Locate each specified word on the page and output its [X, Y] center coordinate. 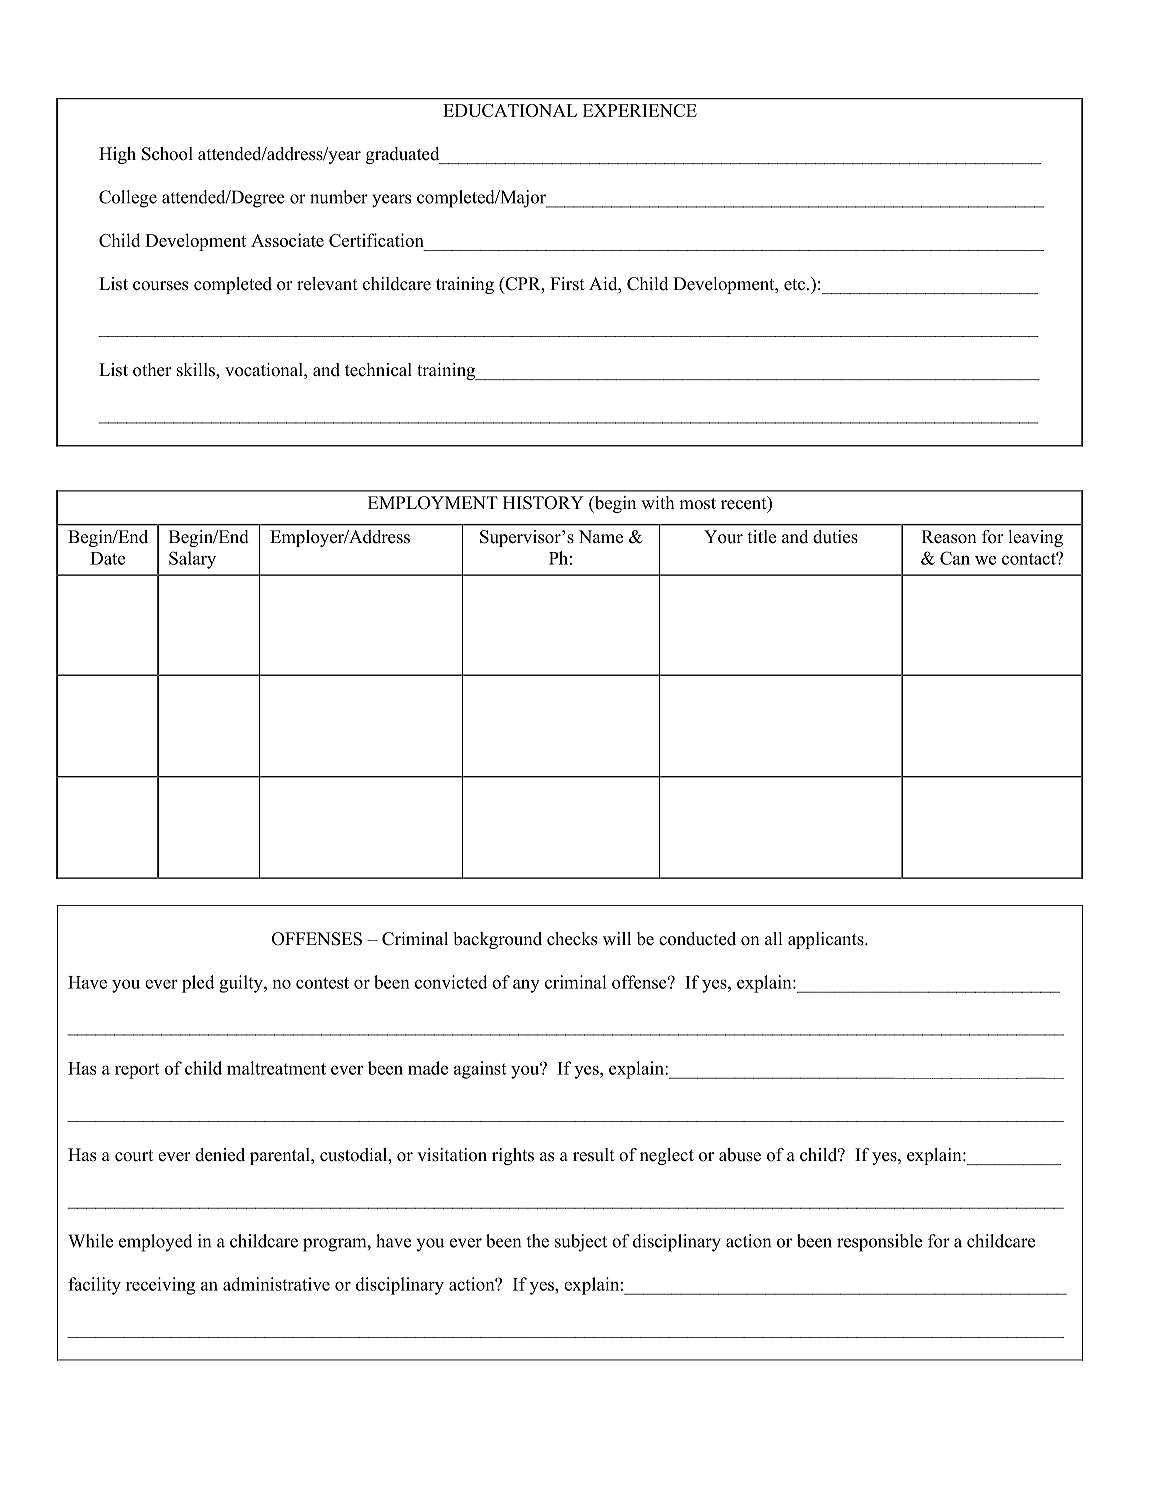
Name [601, 537]
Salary [192, 560]
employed [155, 1243]
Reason [949, 537]
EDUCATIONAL [510, 110]
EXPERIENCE [640, 110]
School [167, 154]
